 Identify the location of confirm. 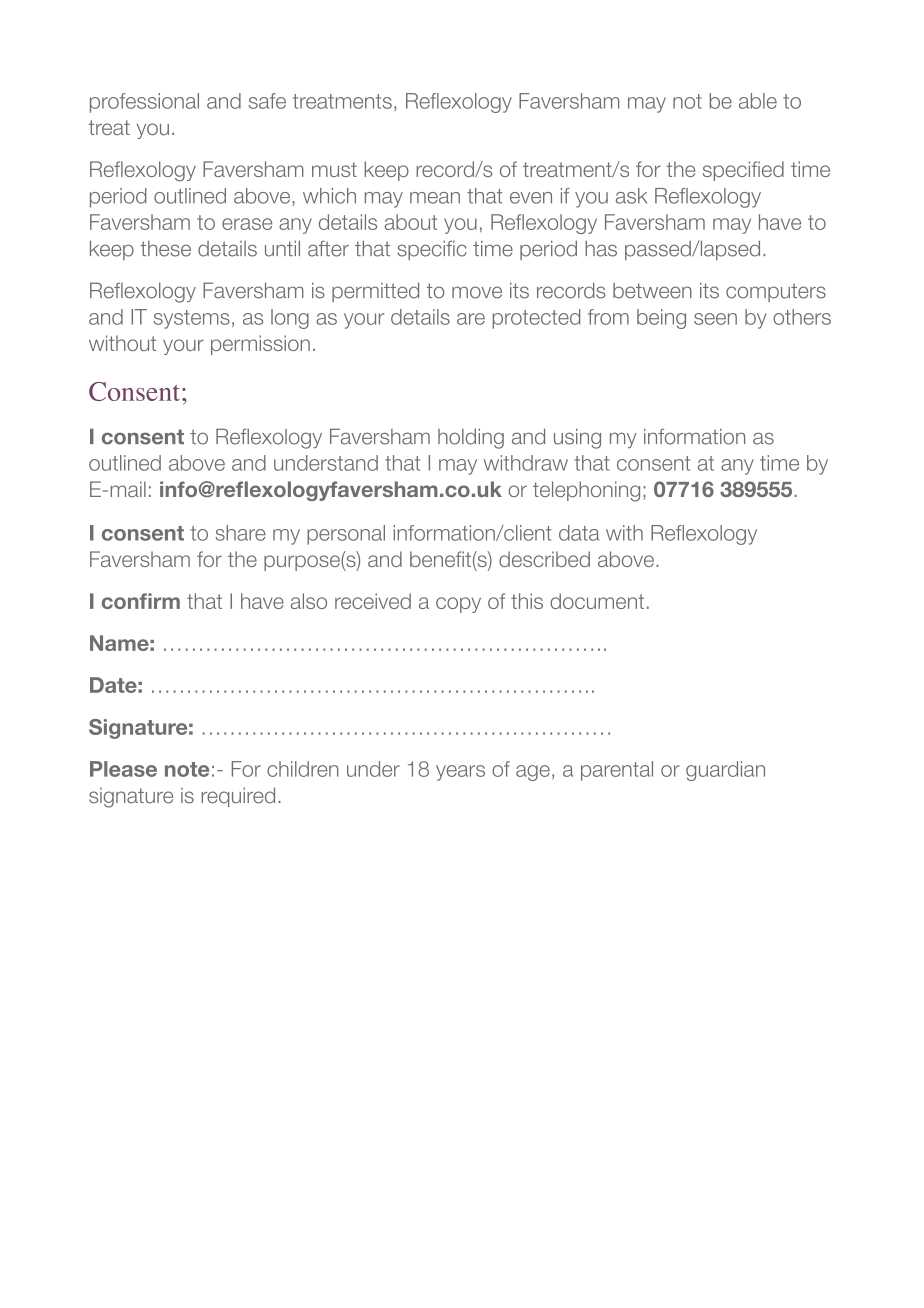
(141, 601).
